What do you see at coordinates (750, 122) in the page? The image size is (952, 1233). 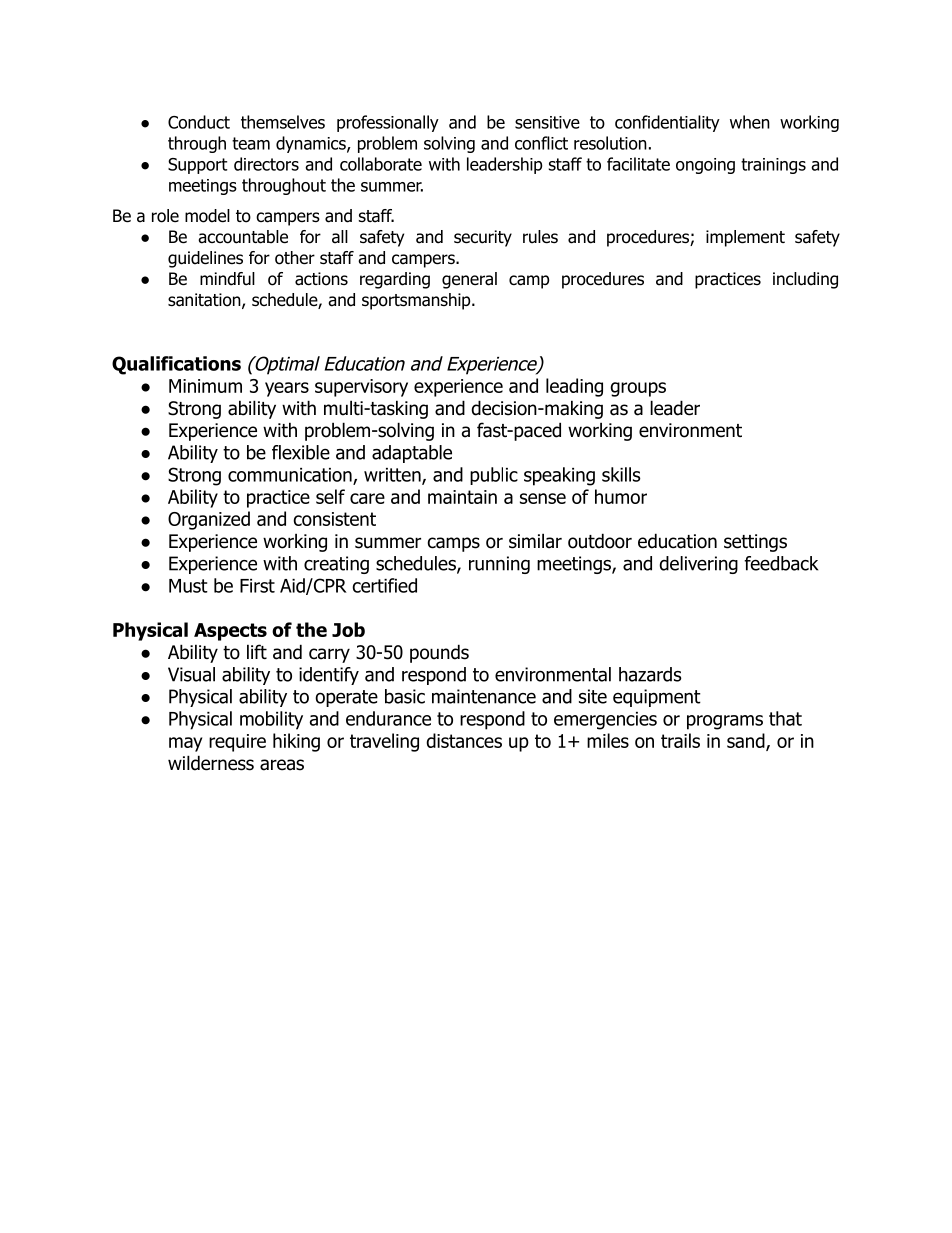 I see `when` at bounding box center [750, 122].
